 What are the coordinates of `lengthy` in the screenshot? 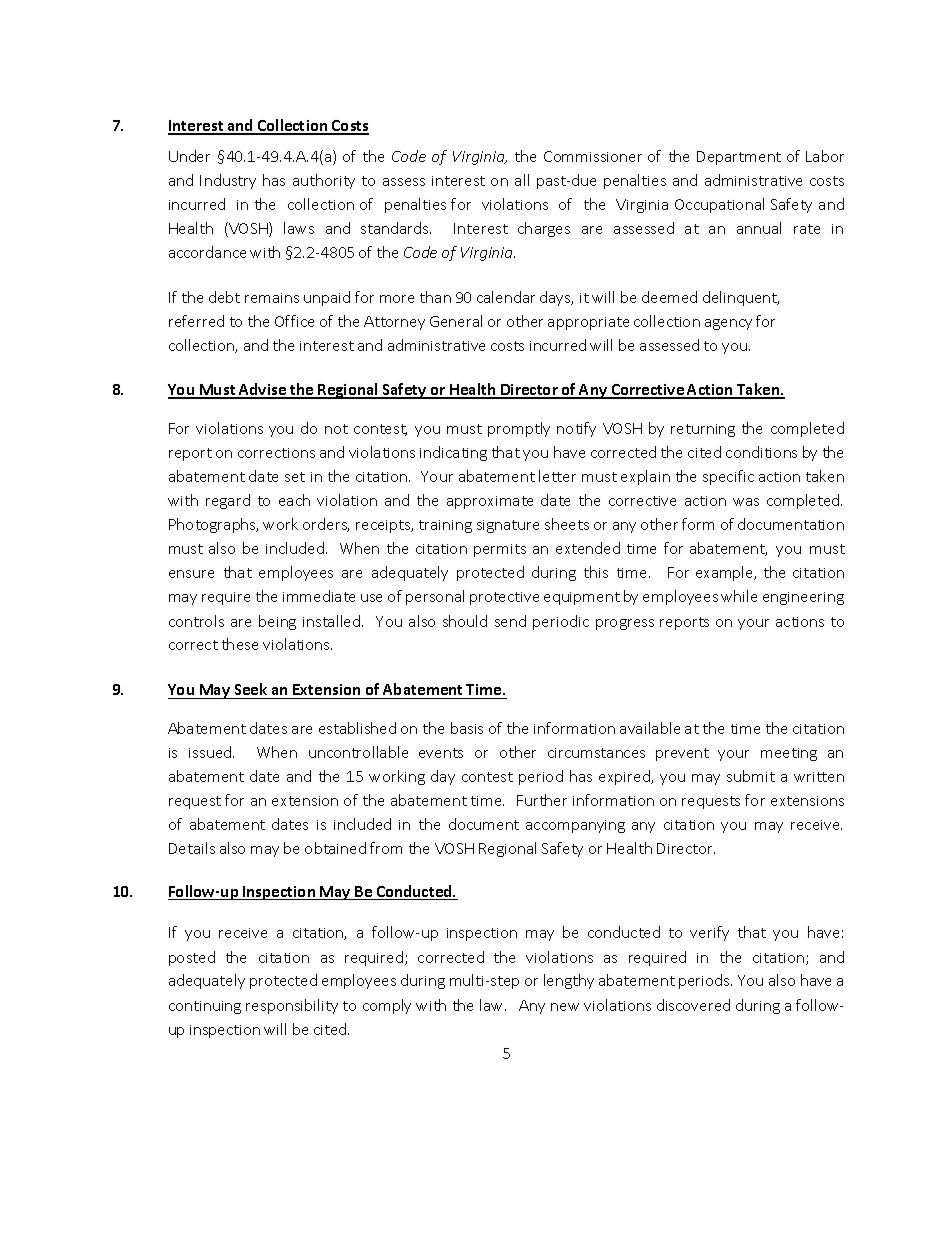 It's located at (569, 981).
